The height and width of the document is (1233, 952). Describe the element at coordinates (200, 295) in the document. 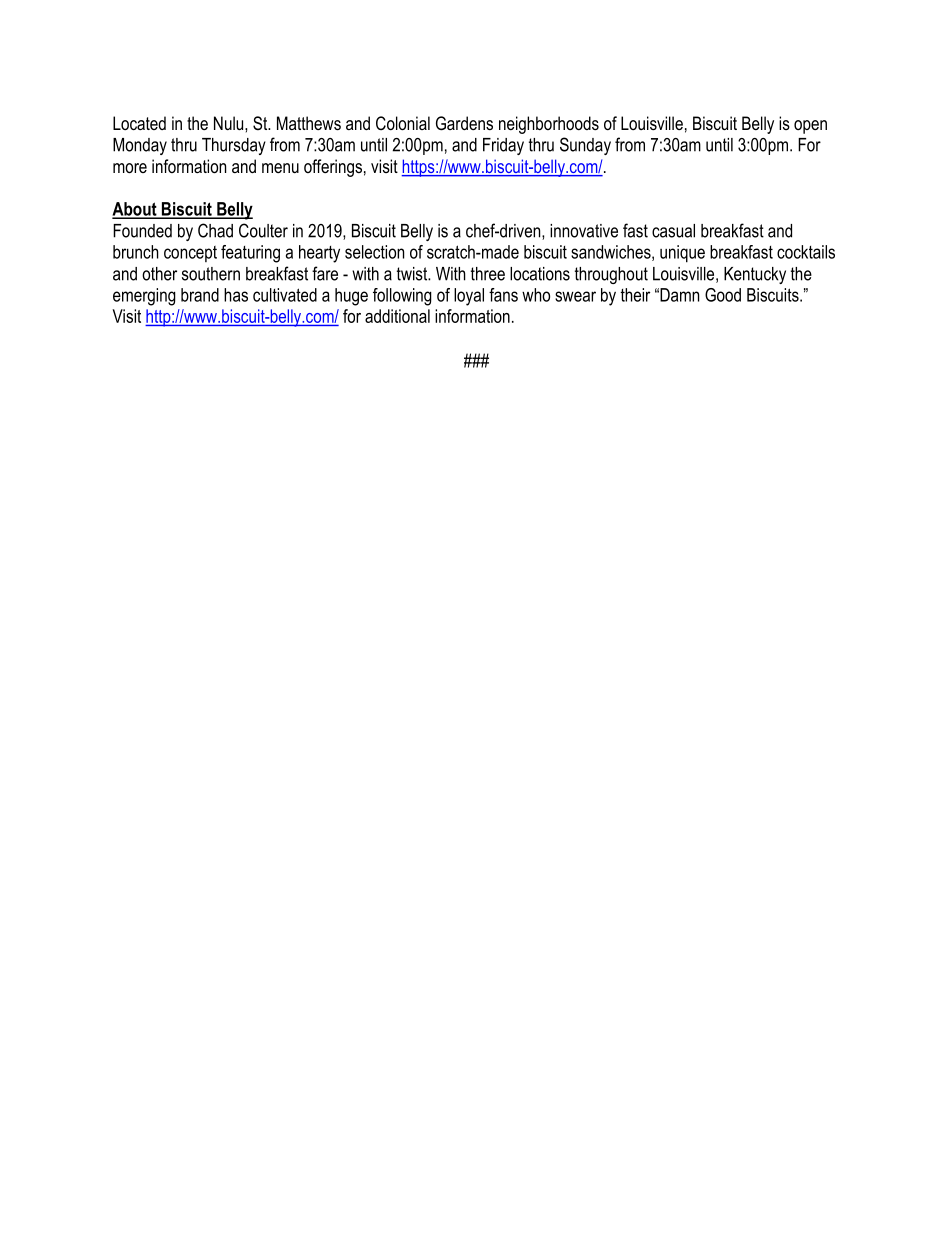

I see `brand` at that location.
